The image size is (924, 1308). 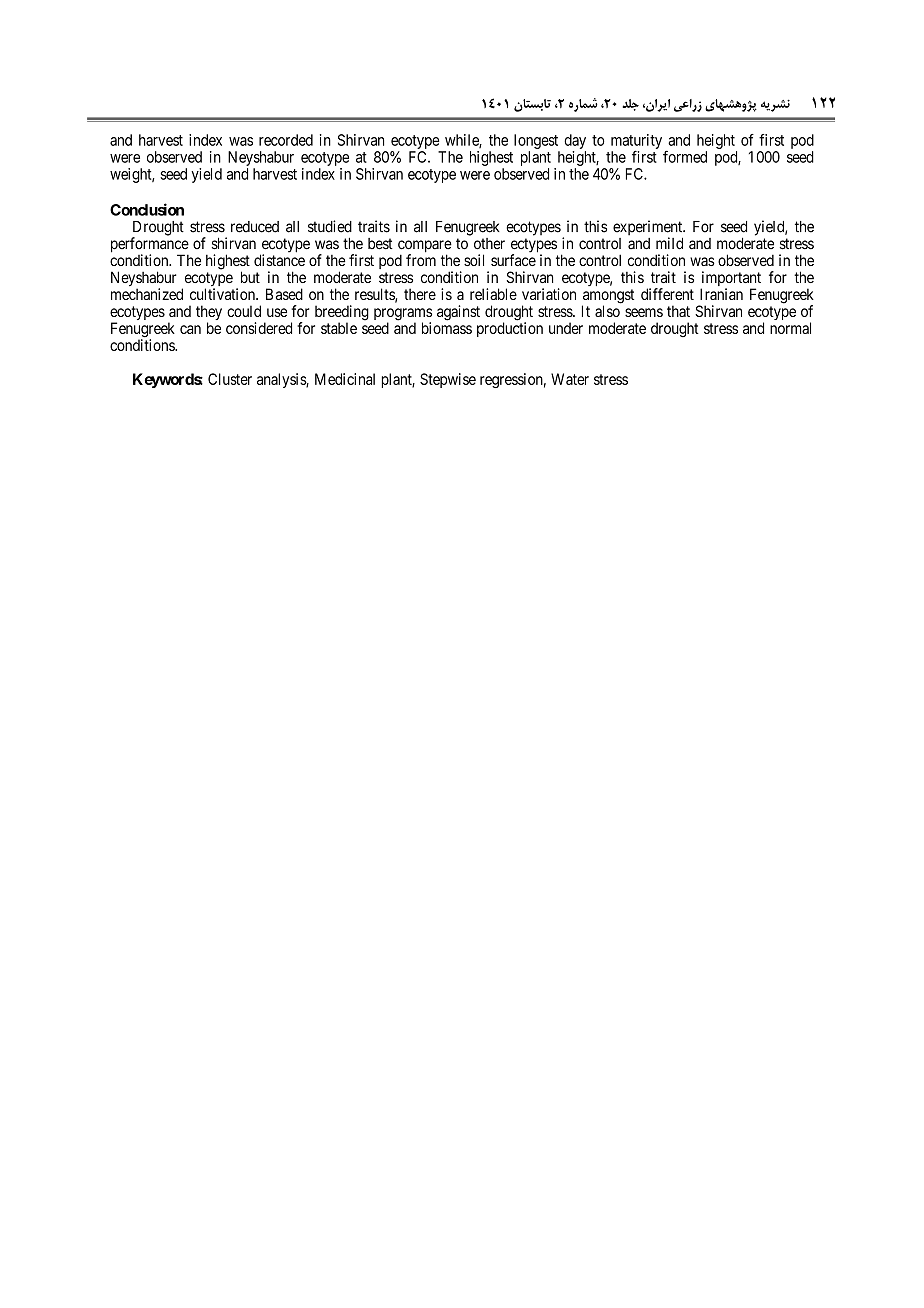 What do you see at coordinates (286, 140) in the screenshot?
I see `recorded` at bounding box center [286, 140].
